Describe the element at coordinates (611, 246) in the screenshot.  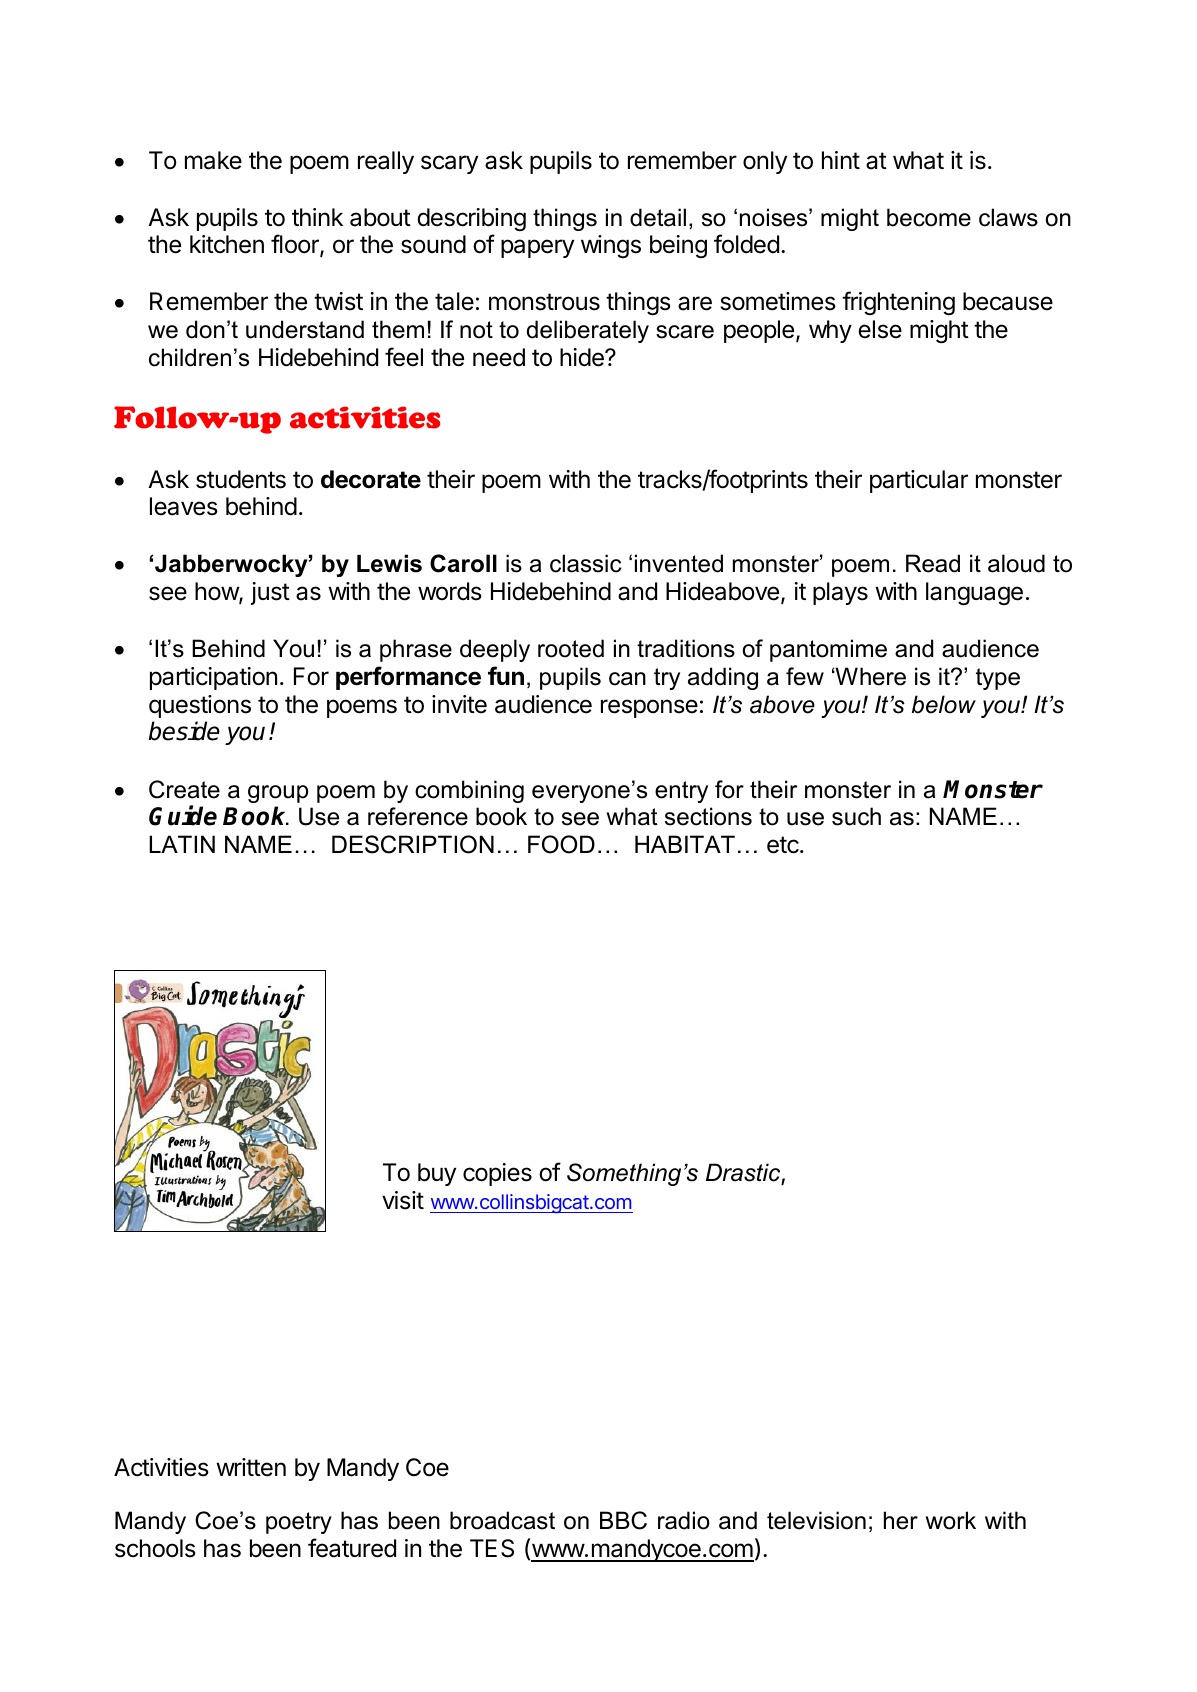
I see `wings` at that location.
